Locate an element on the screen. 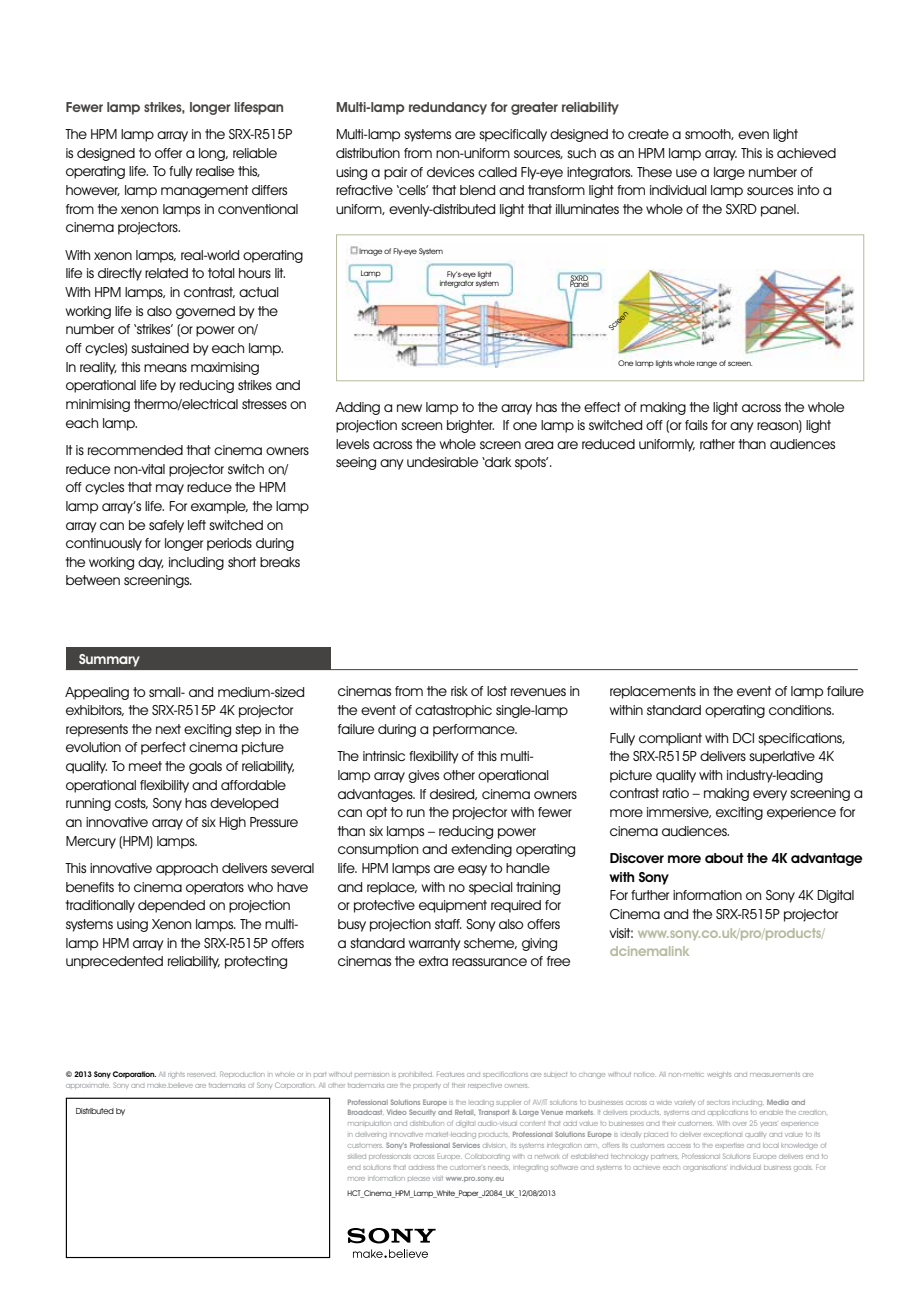 The width and height of the screenshot is (924, 1308). rights is located at coordinates (176, 1075).
